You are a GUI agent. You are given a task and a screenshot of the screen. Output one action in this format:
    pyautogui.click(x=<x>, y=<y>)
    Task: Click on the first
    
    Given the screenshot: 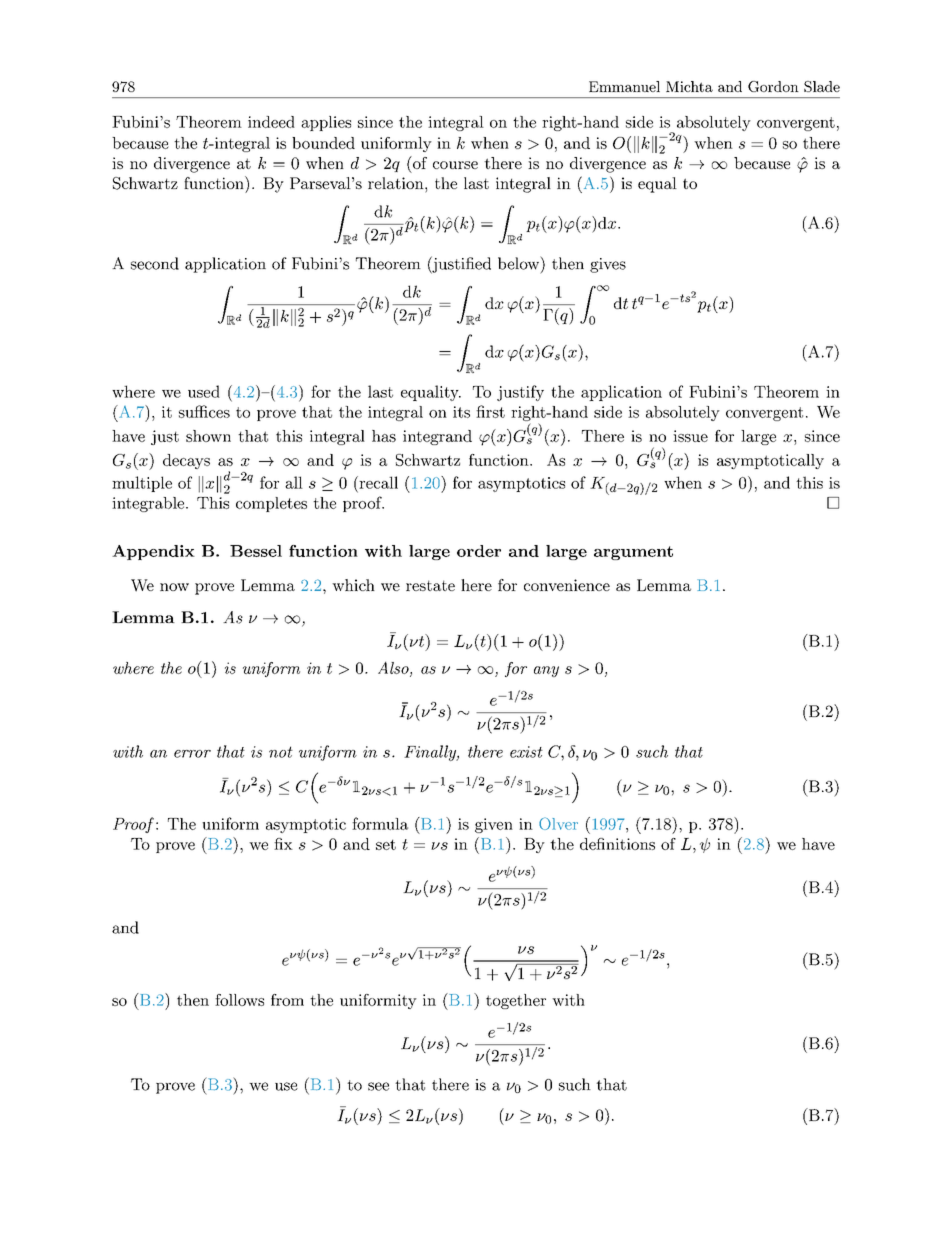 What is the action you would take?
    pyautogui.click(x=490, y=411)
